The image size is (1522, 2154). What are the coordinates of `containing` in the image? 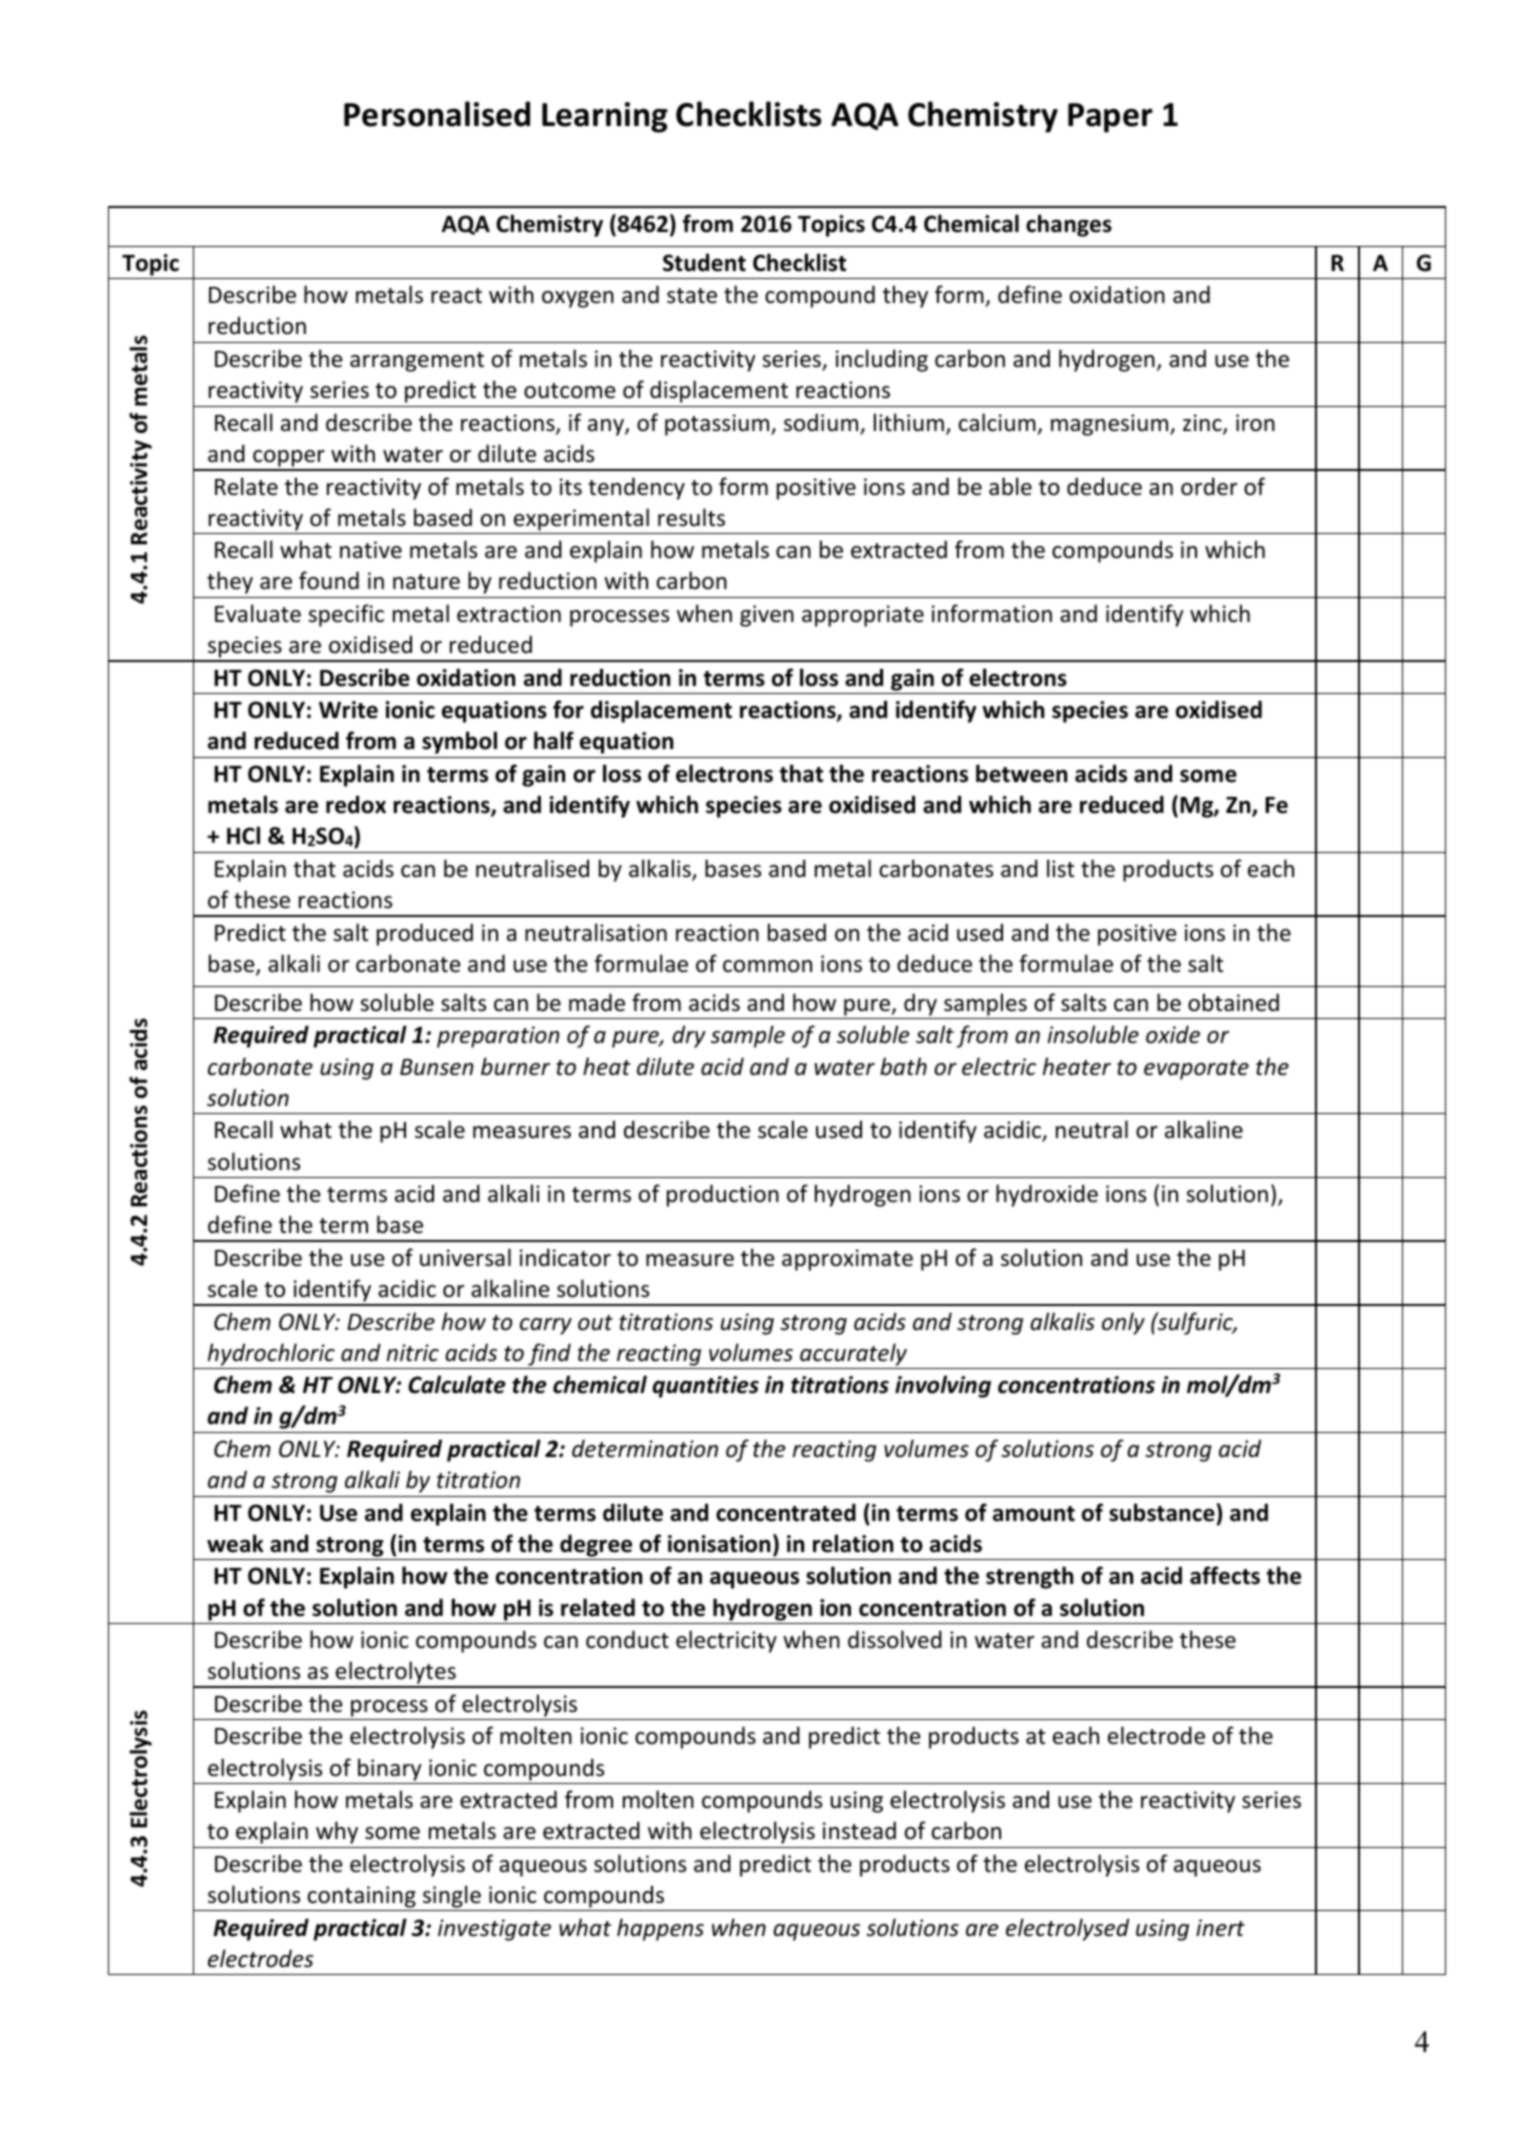 It's located at (362, 1897).
